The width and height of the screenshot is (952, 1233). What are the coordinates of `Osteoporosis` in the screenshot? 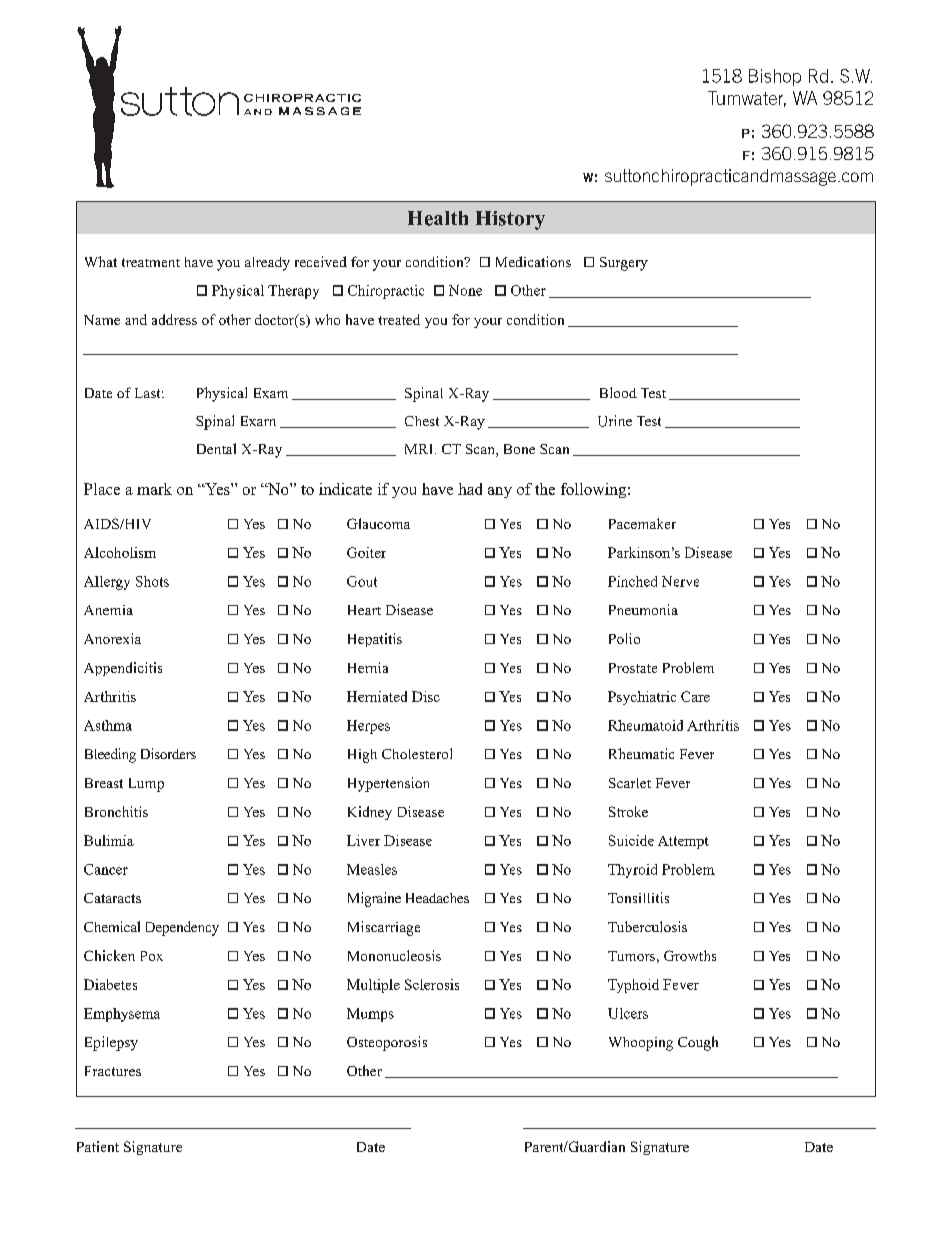 It's located at (387, 1043).
